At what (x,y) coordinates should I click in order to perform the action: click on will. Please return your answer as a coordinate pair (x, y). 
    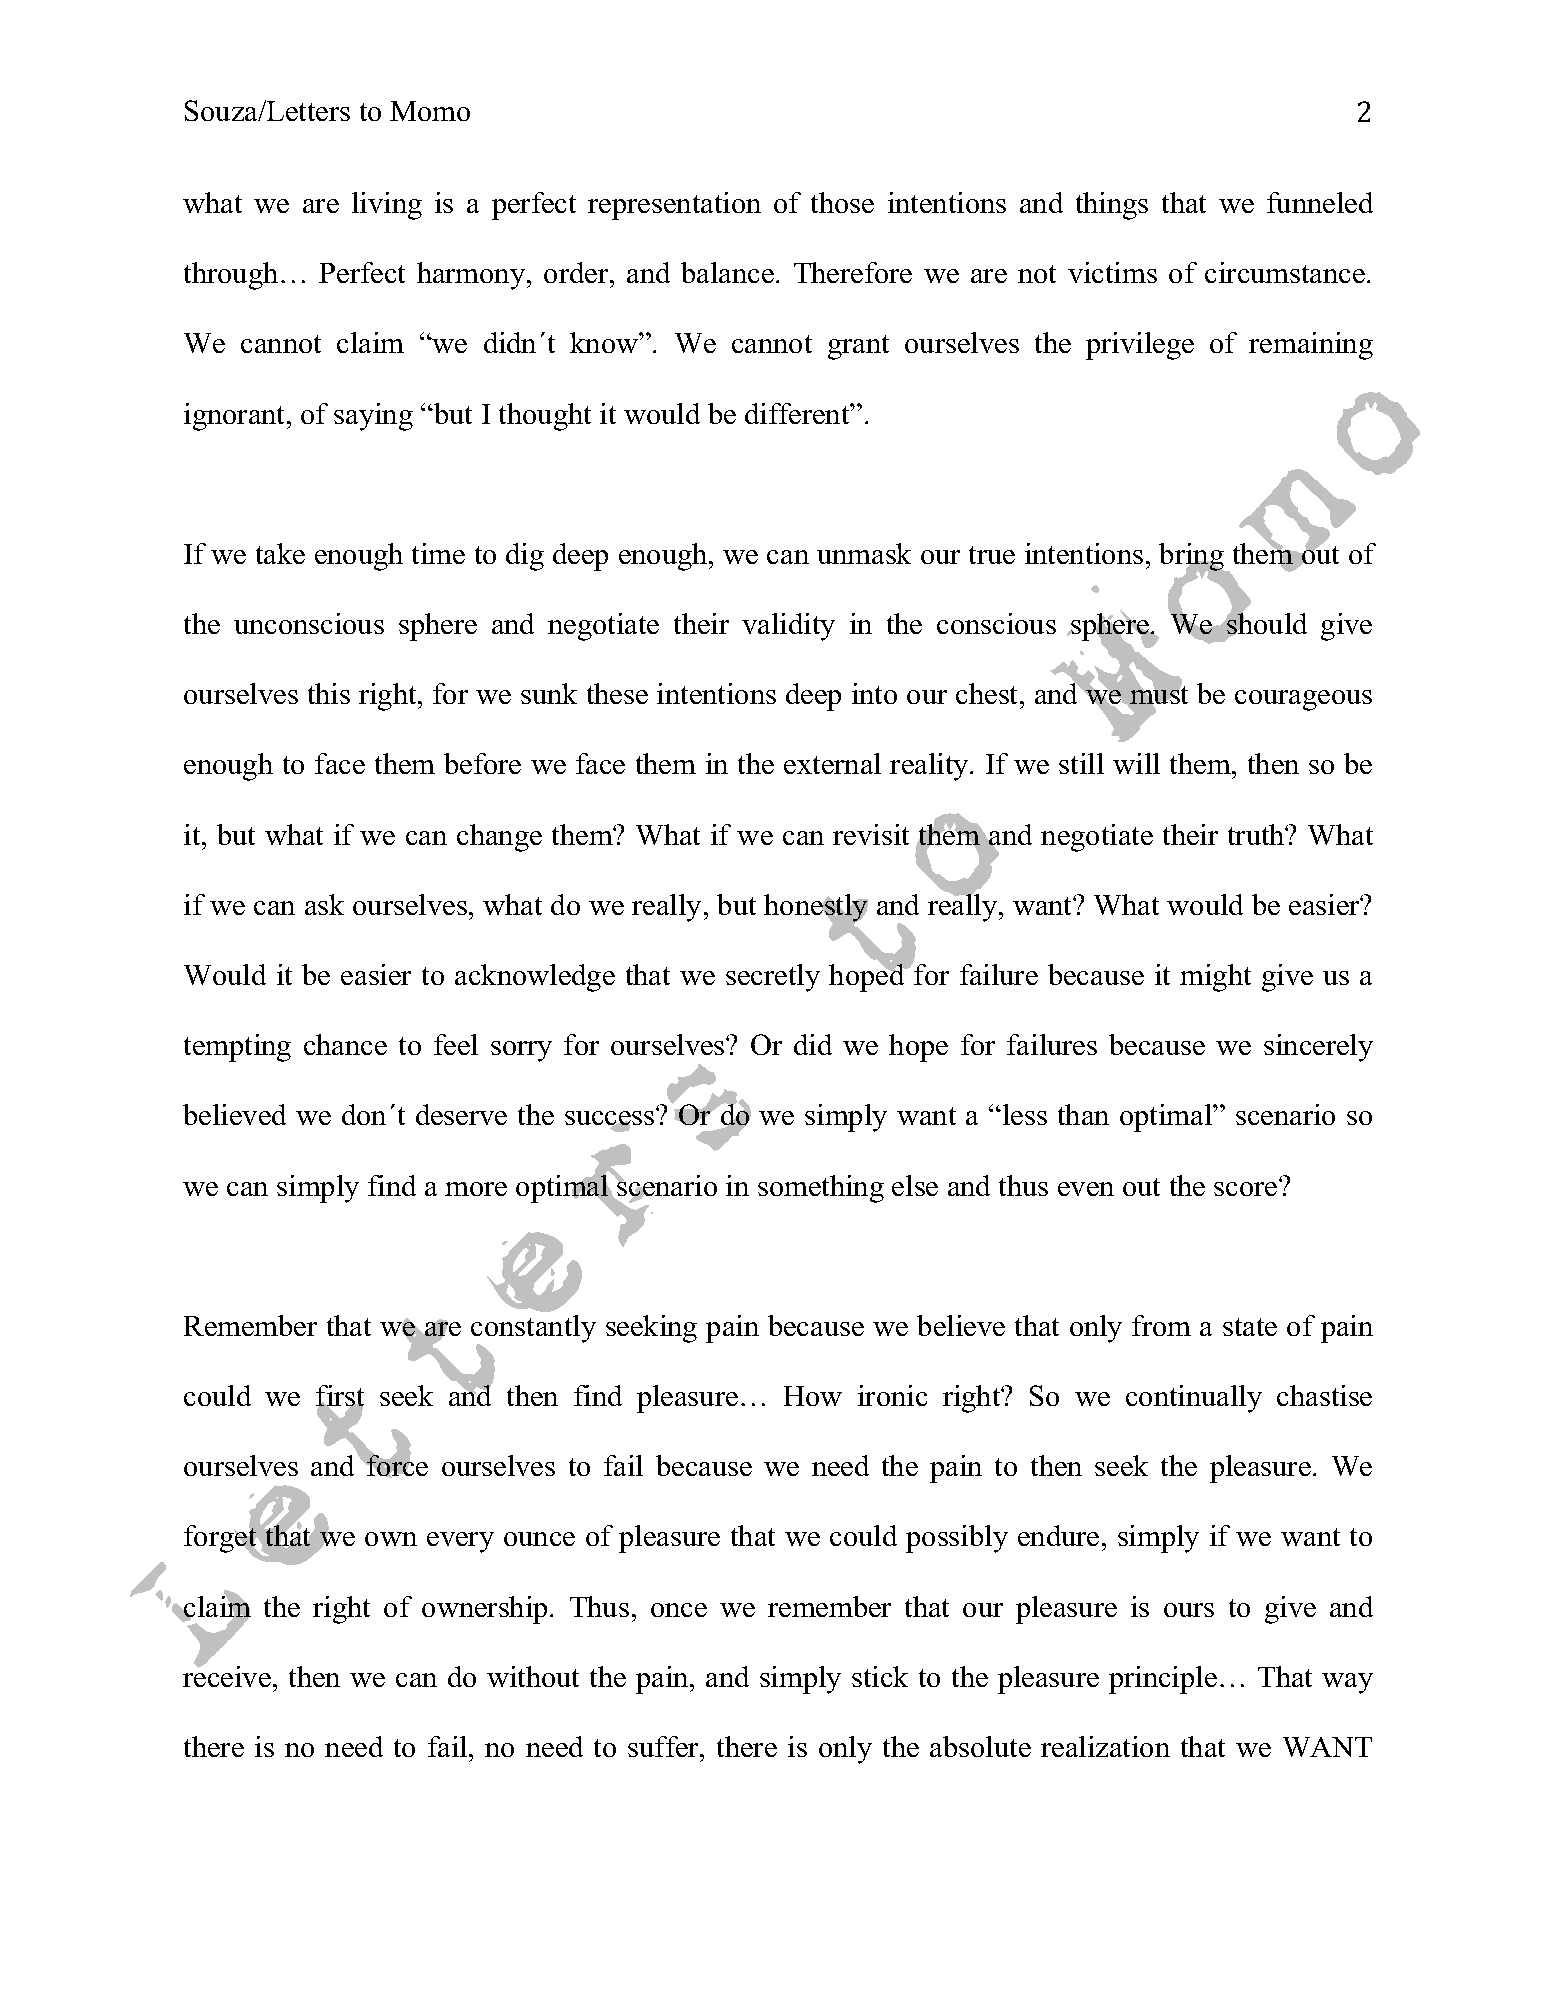
    Looking at the image, I should click on (1136, 763).
